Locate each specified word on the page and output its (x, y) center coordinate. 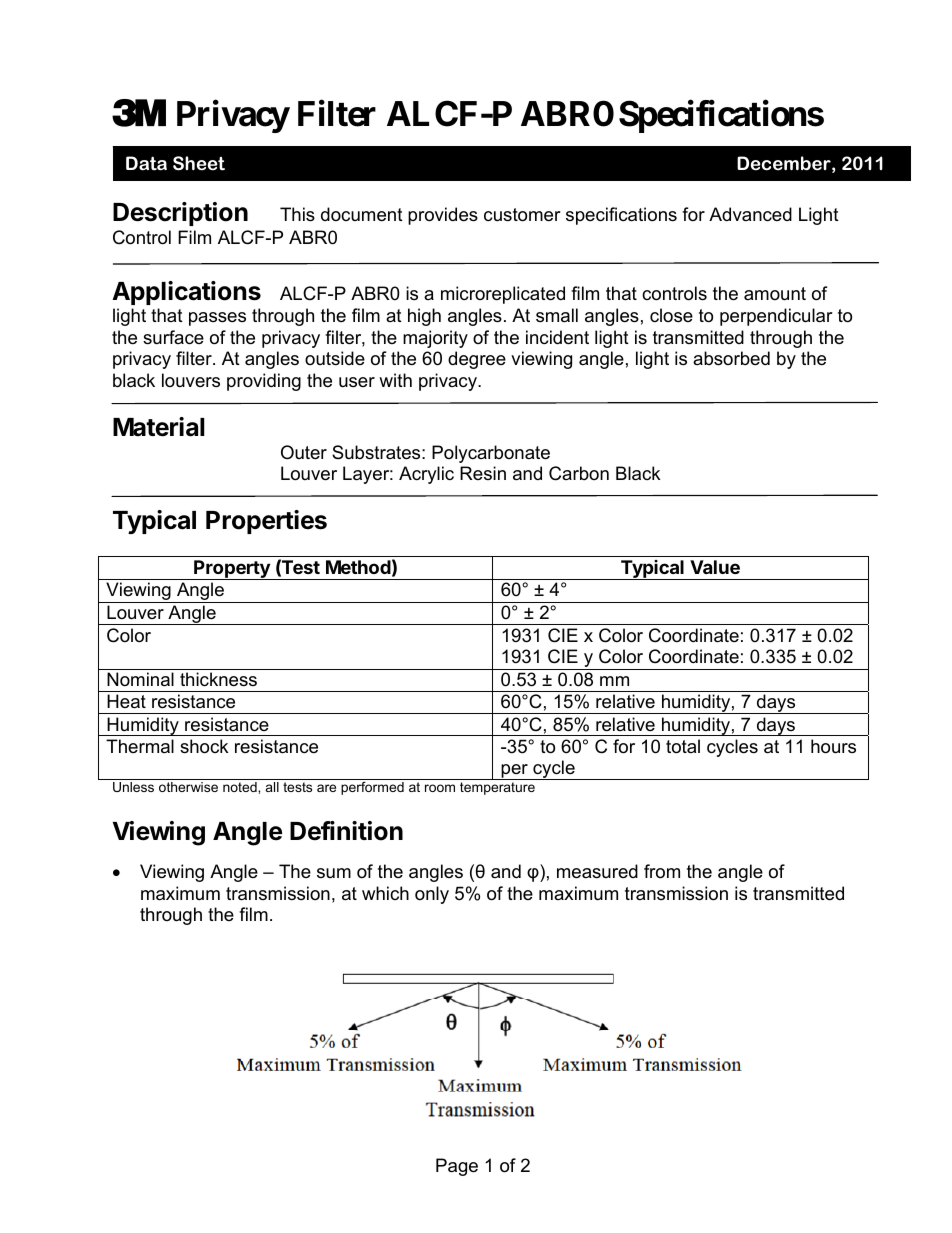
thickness (218, 679)
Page (457, 1167)
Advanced (750, 214)
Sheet (199, 163)
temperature (497, 788)
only (432, 895)
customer (522, 215)
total (683, 746)
